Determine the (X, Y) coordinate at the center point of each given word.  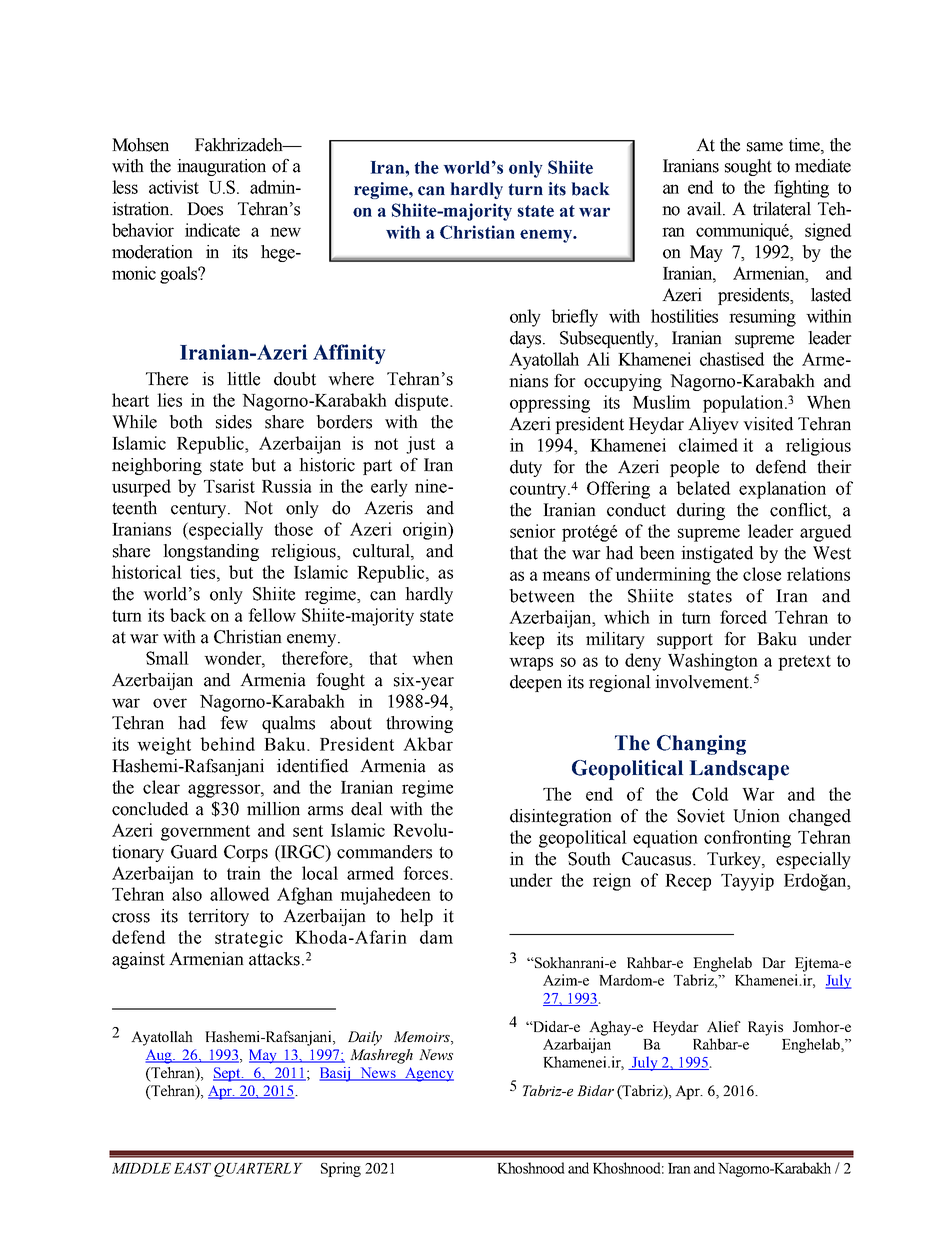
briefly (574, 318)
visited (768, 424)
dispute (423, 402)
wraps (531, 664)
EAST (192, 1168)
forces (427, 873)
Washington (713, 662)
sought (748, 167)
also (187, 894)
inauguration (221, 167)
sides (234, 422)
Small (167, 658)
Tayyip (747, 882)
